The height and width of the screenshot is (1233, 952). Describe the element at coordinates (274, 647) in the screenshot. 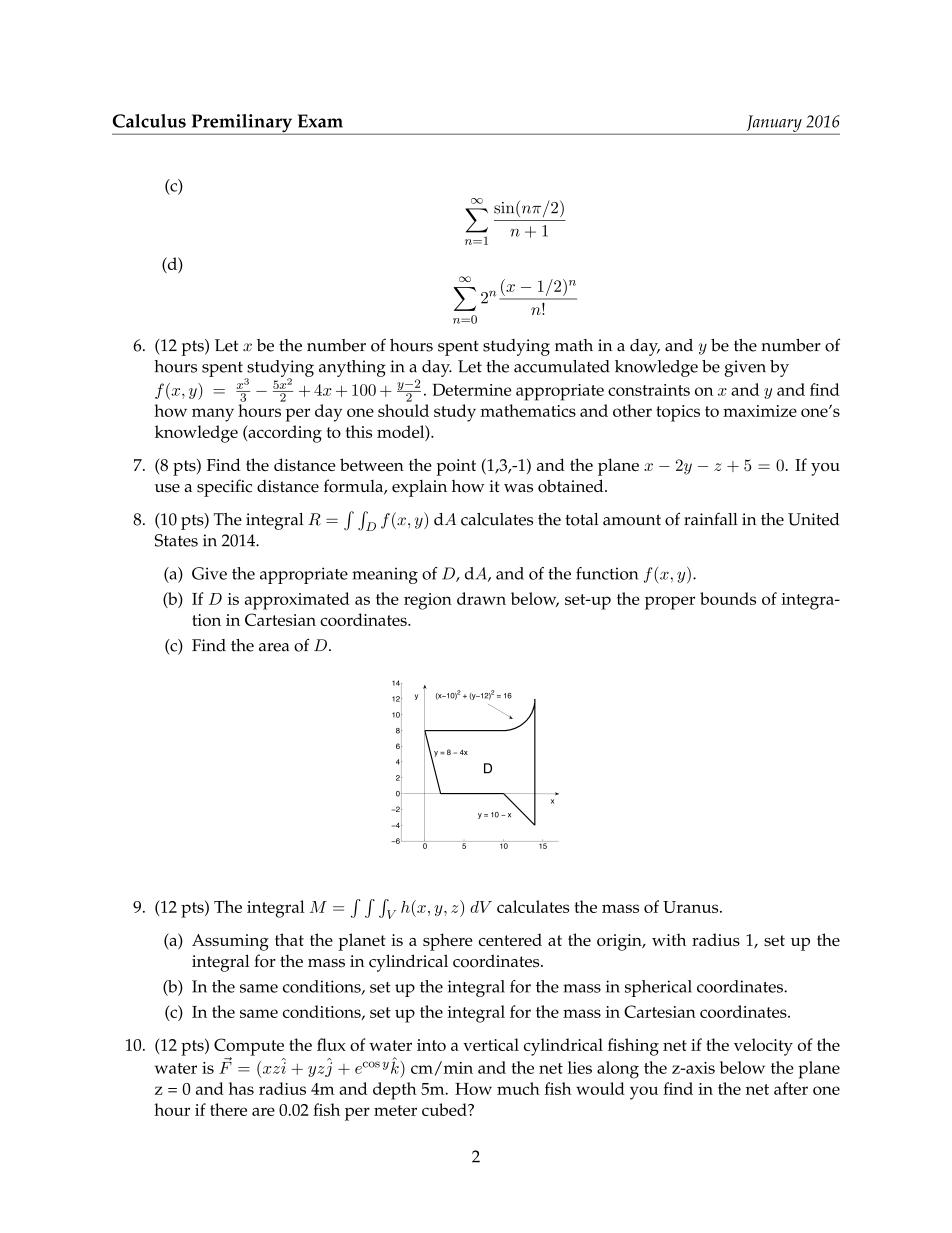

I see `area` at that location.
